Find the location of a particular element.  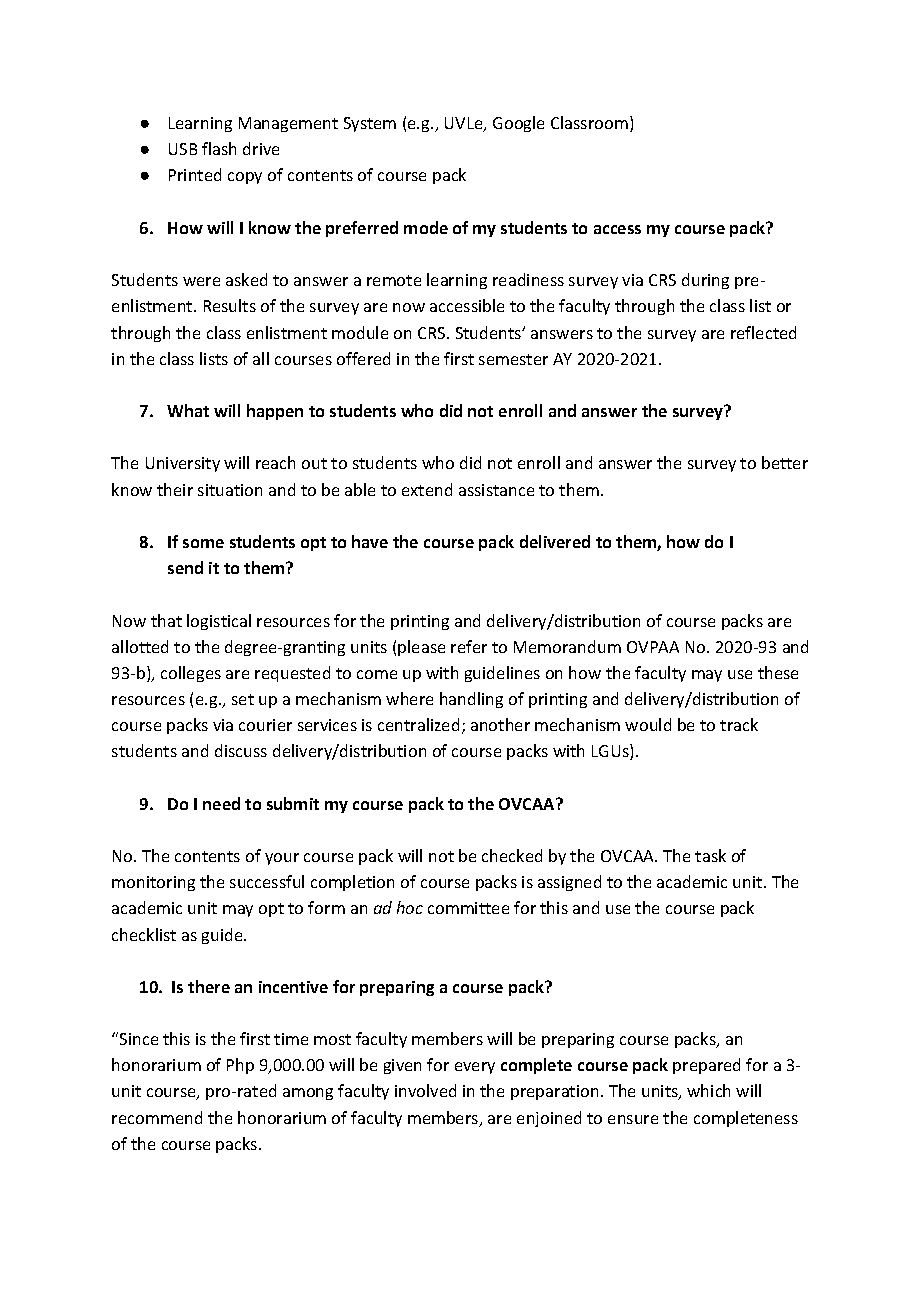

Google is located at coordinates (518, 124).
